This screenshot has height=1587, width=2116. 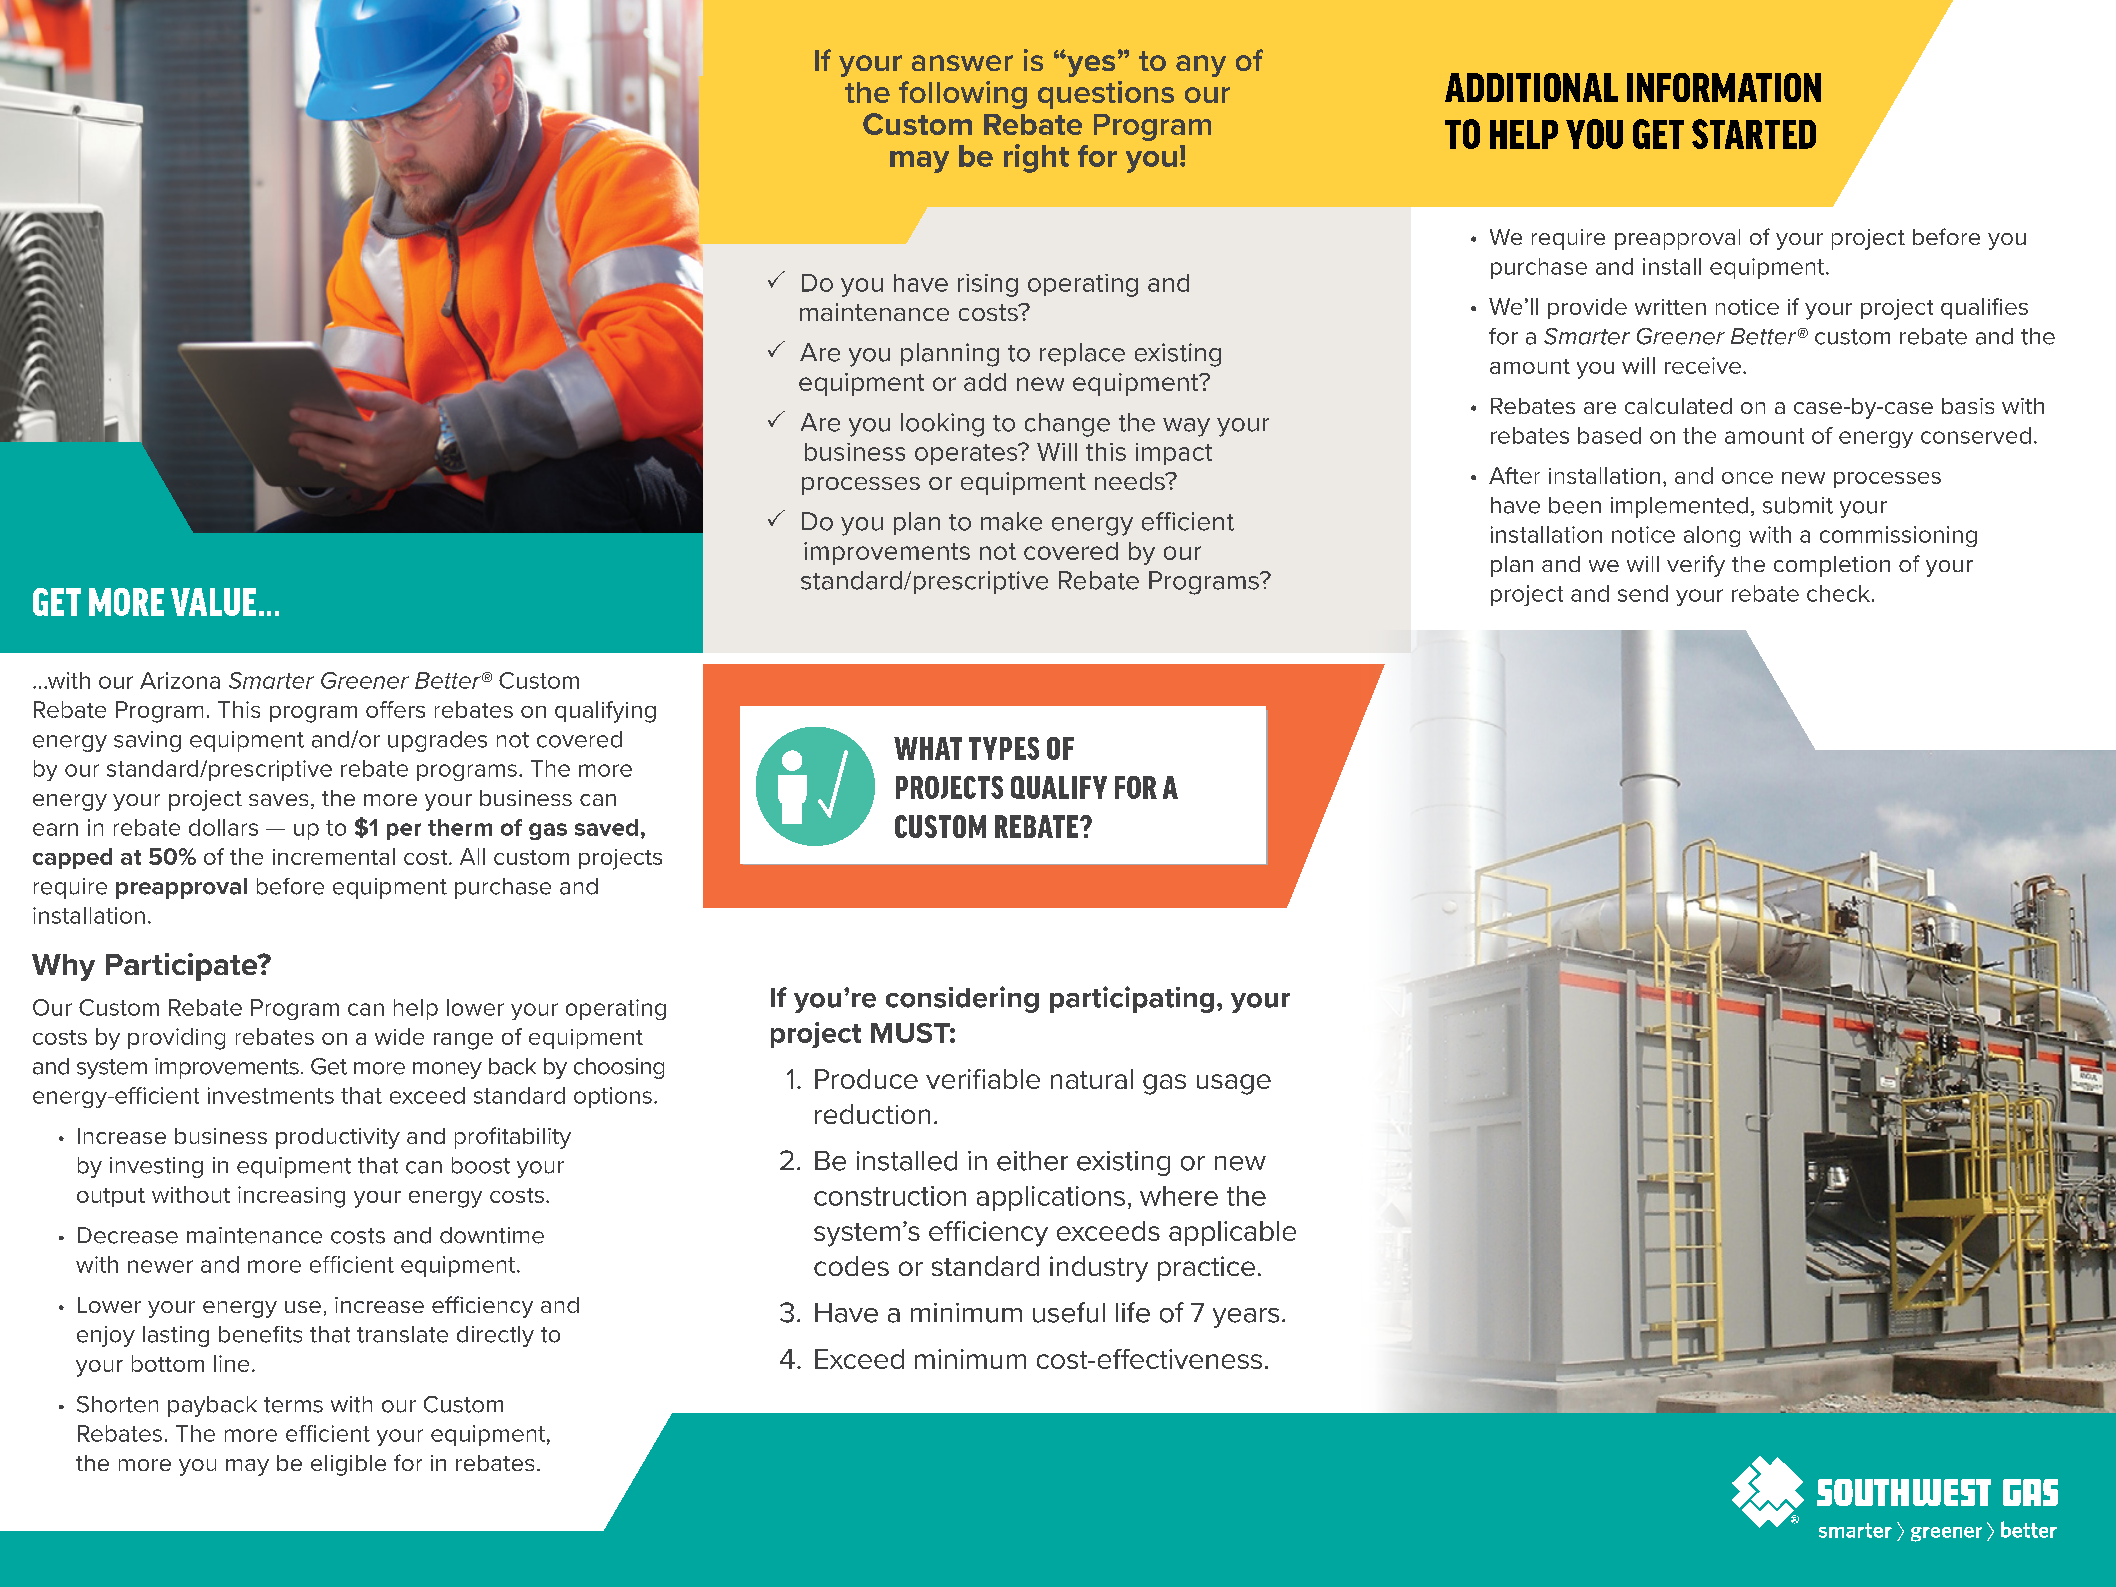 What do you see at coordinates (1069, 1312) in the screenshot?
I see `useful` at bounding box center [1069, 1312].
